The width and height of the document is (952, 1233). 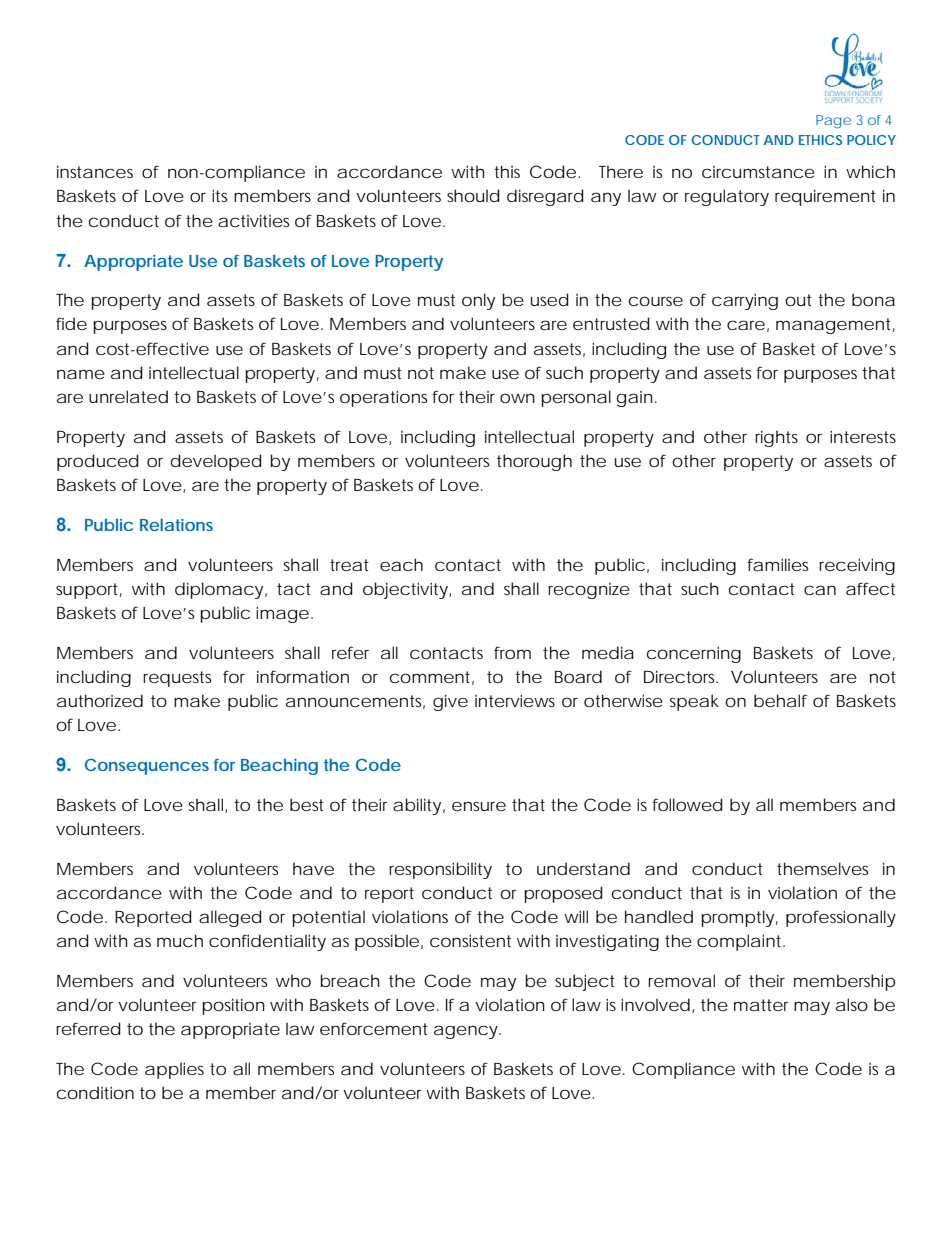 I want to click on its, so click(x=219, y=195).
